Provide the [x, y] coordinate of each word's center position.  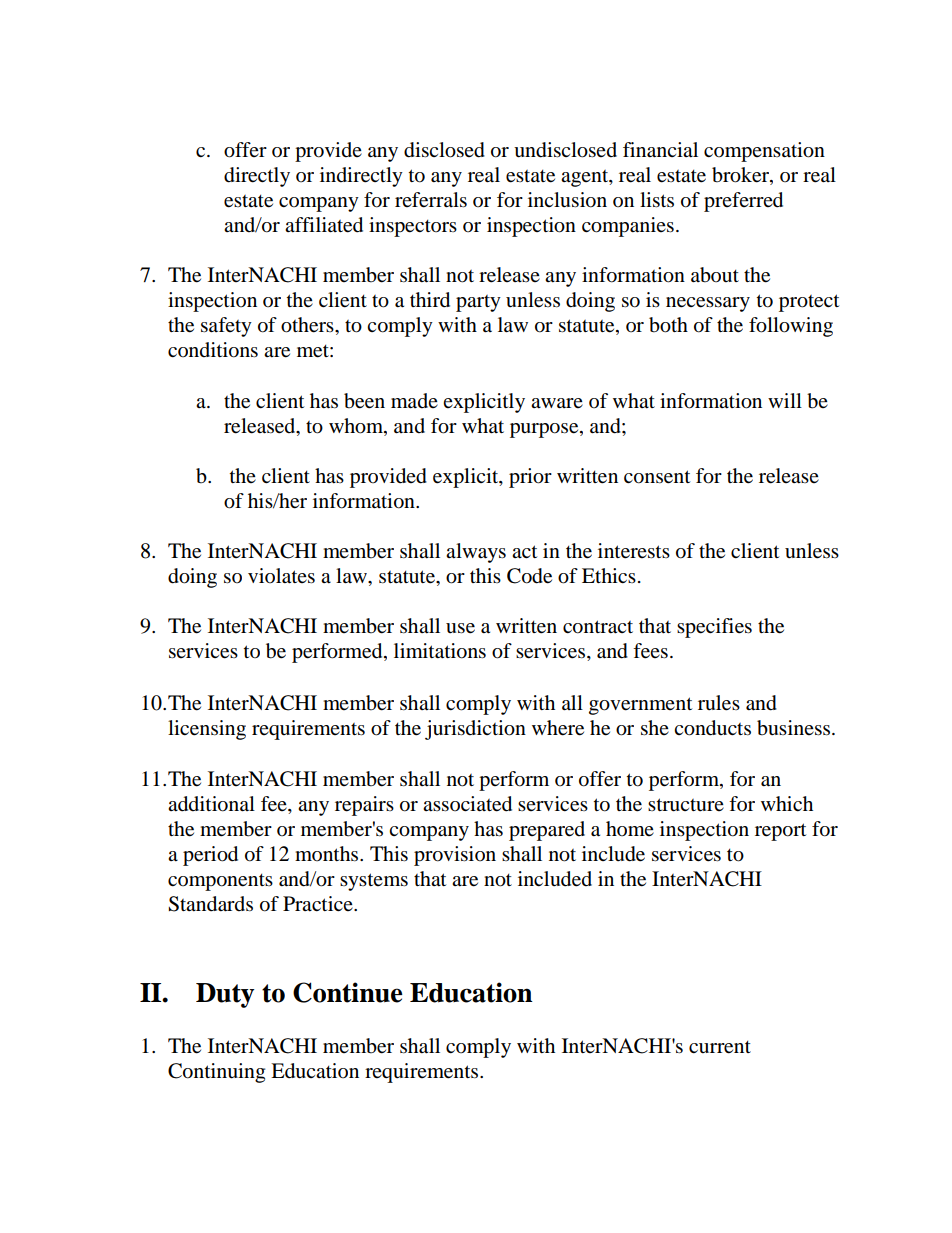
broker [741, 176]
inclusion [567, 200]
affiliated [324, 225]
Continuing [216, 1073]
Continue [348, 992]
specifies [714, 628]
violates [281, 576]
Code [529, 576]
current [720, 1047]
